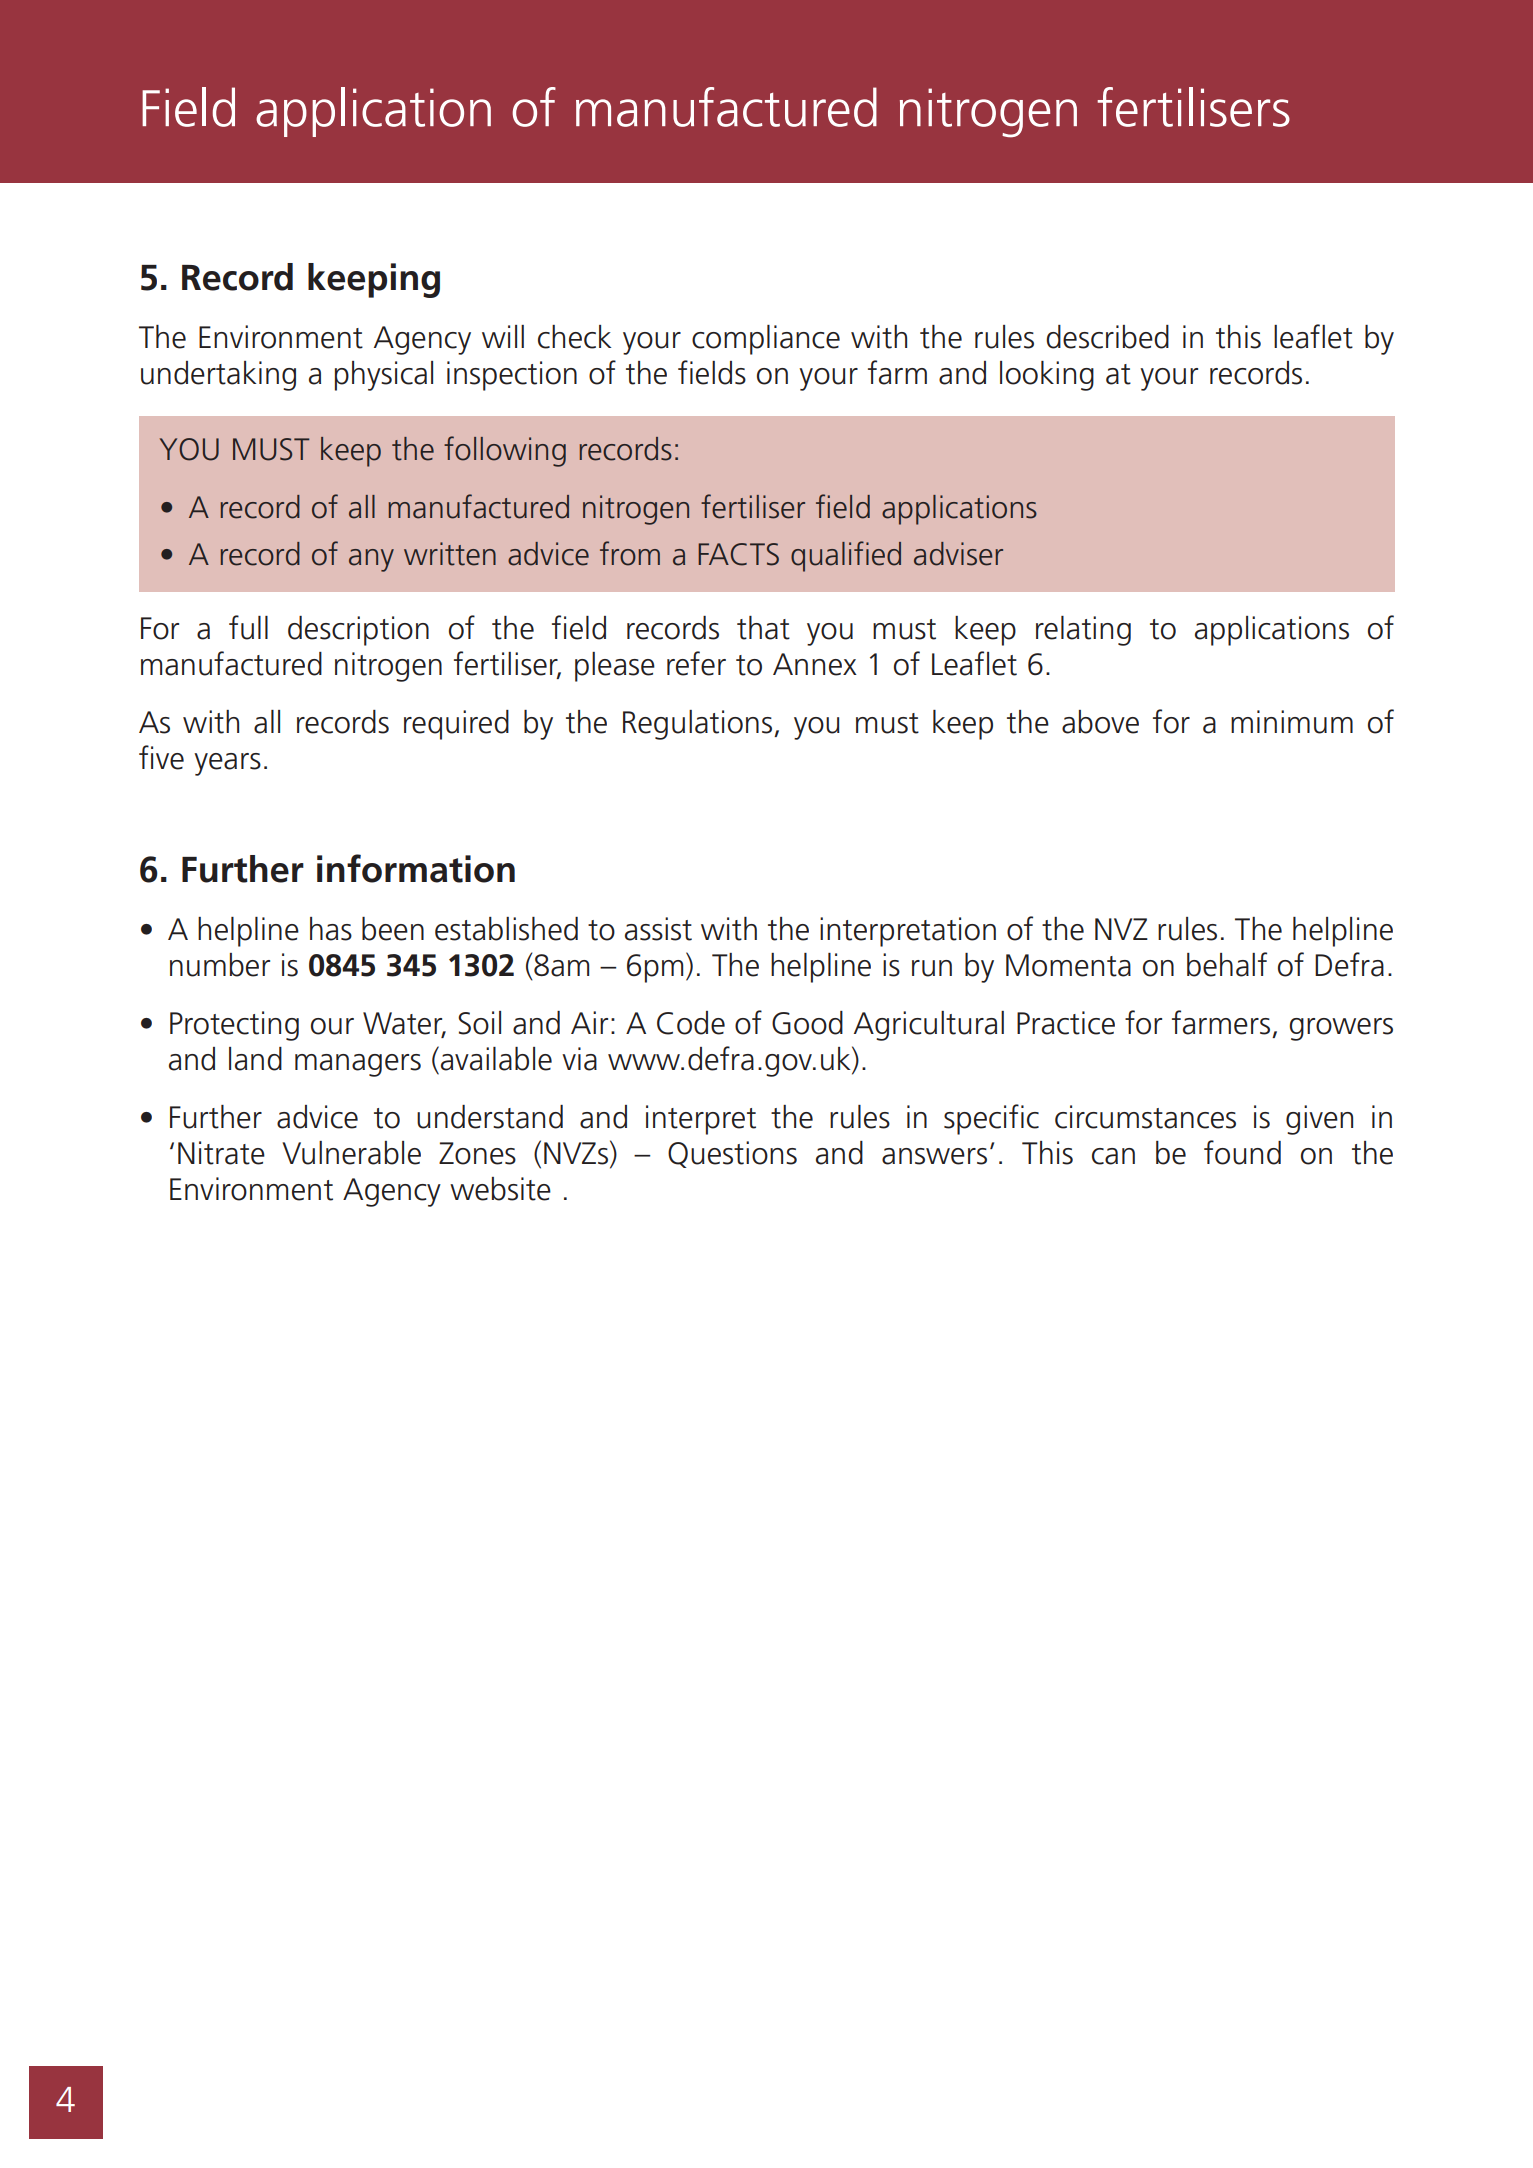  I want to click on Vulnerable, so click(351, 1153).
